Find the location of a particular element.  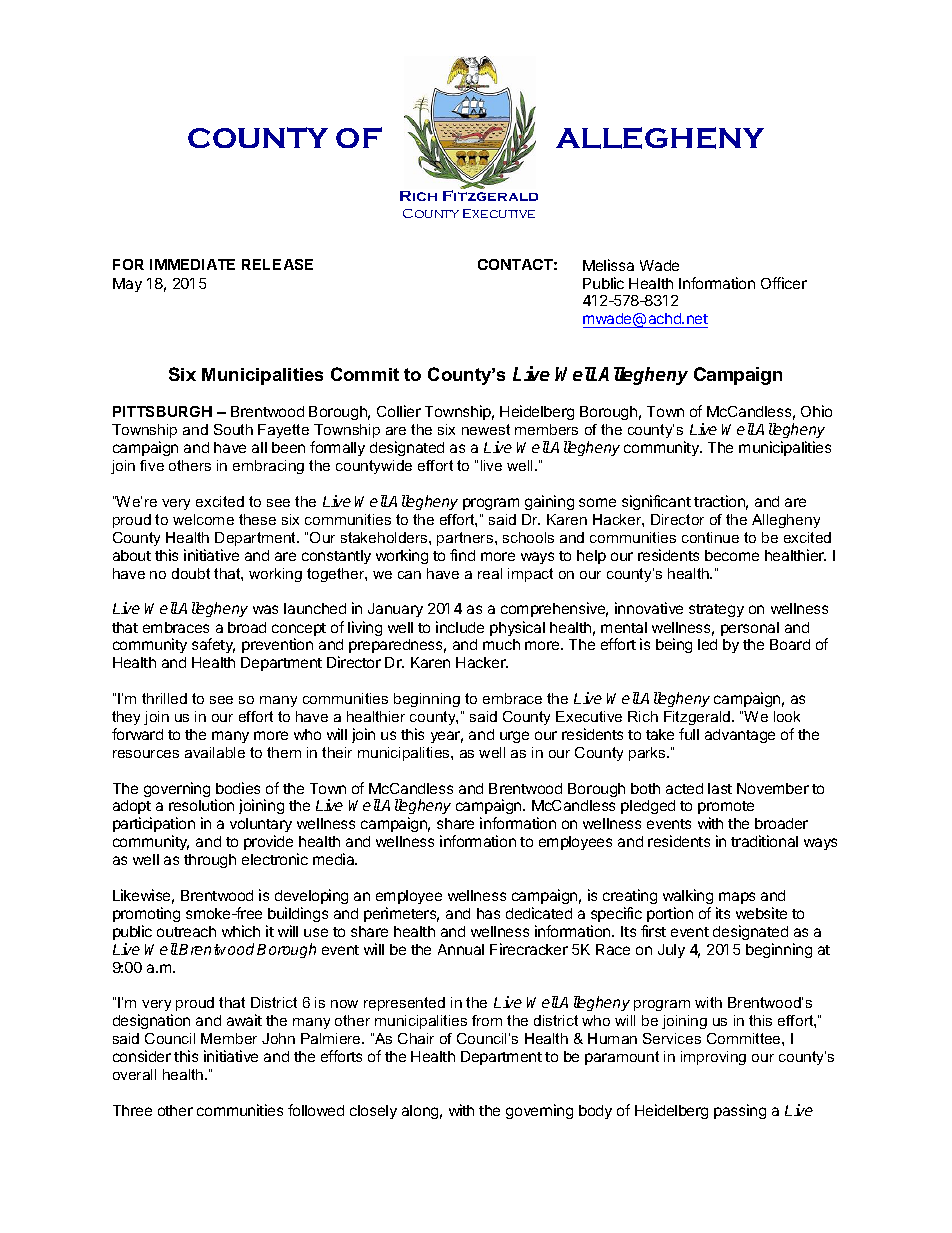

overall is located at coordinates (134, 1074).
